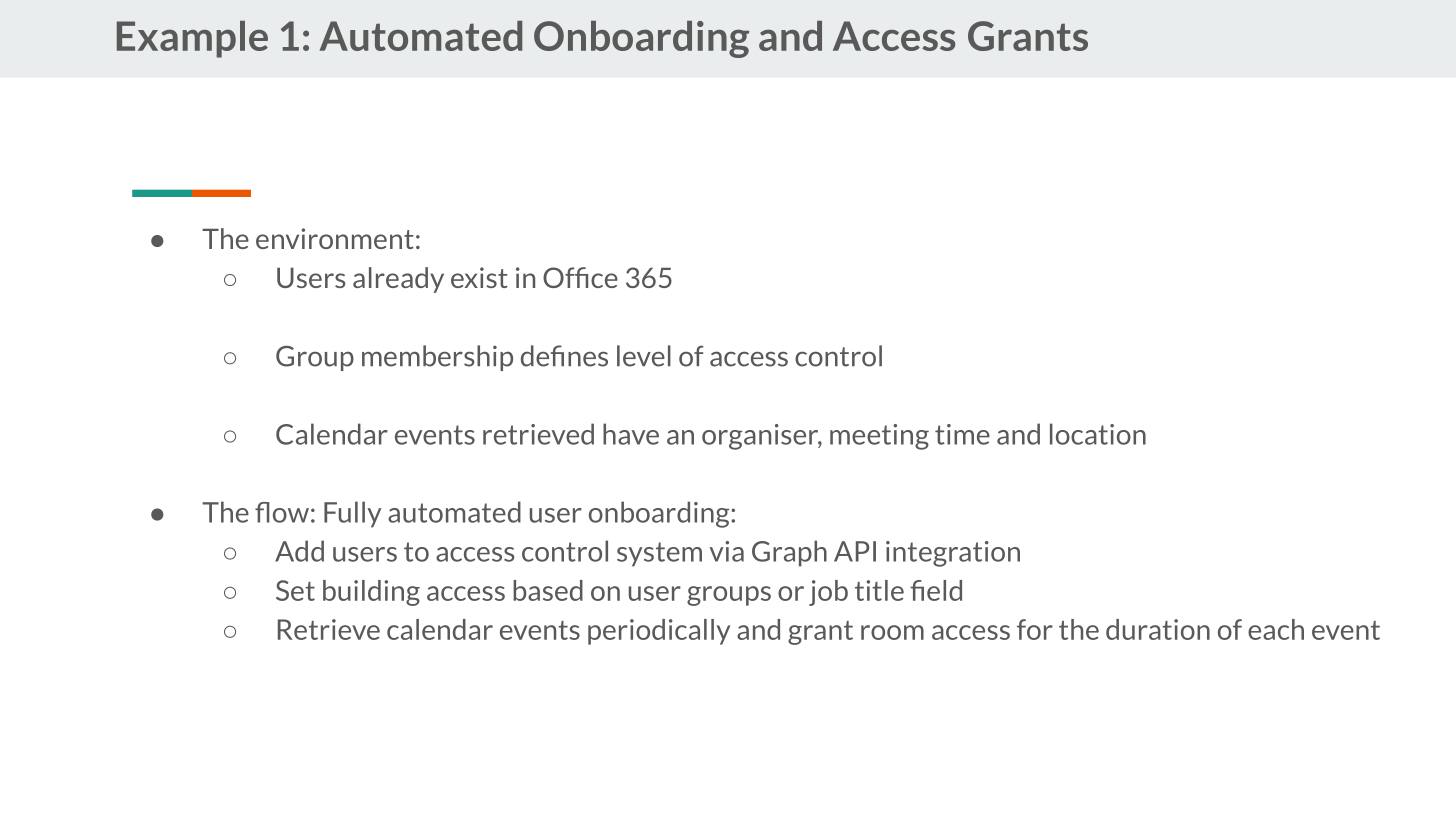 The width and height of the page is (1456, 819). I want to click on environment, so click(335, 238).
